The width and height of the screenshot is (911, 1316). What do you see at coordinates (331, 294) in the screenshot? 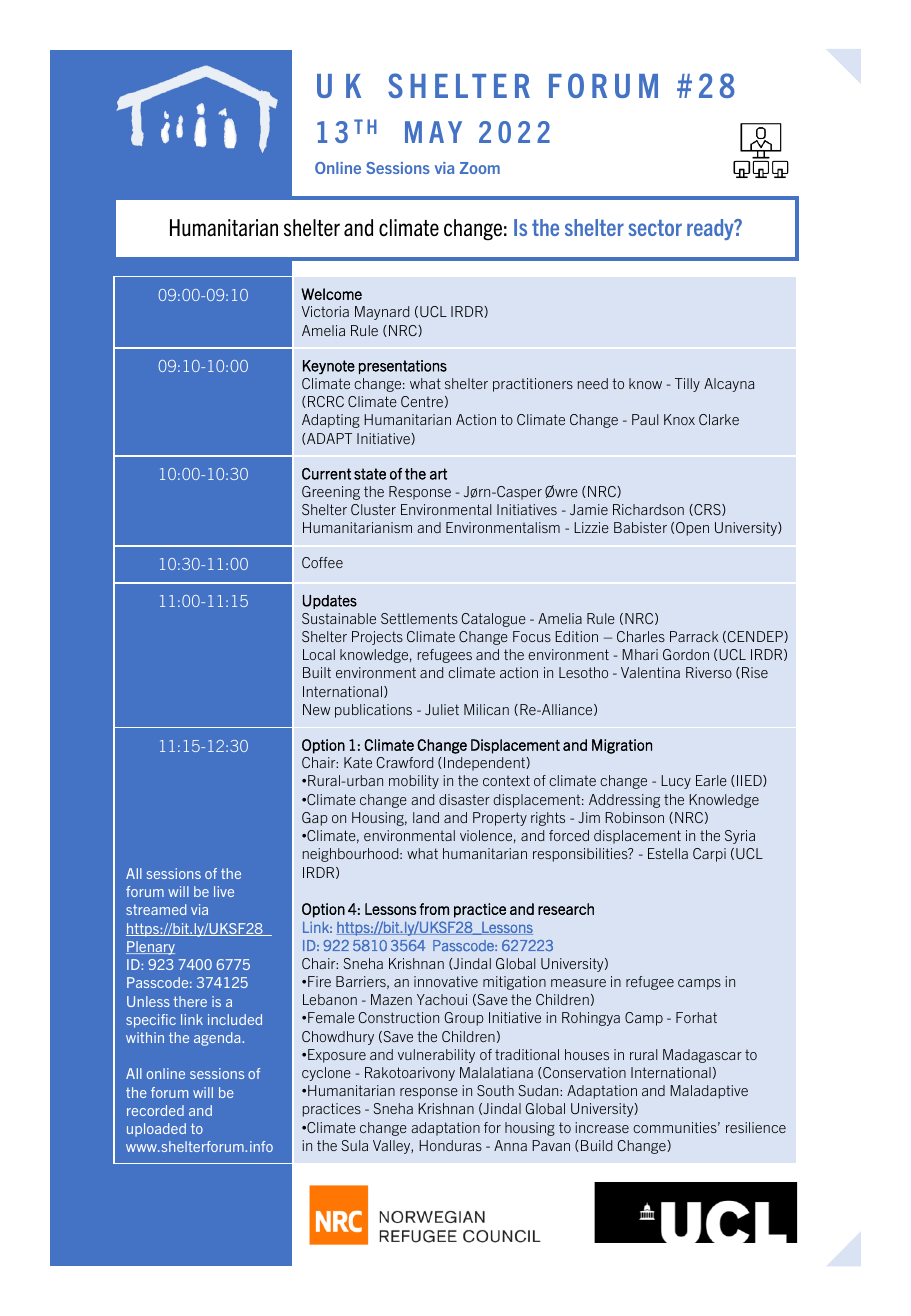
I see `Welcome` at bounding box center [331, 294].
